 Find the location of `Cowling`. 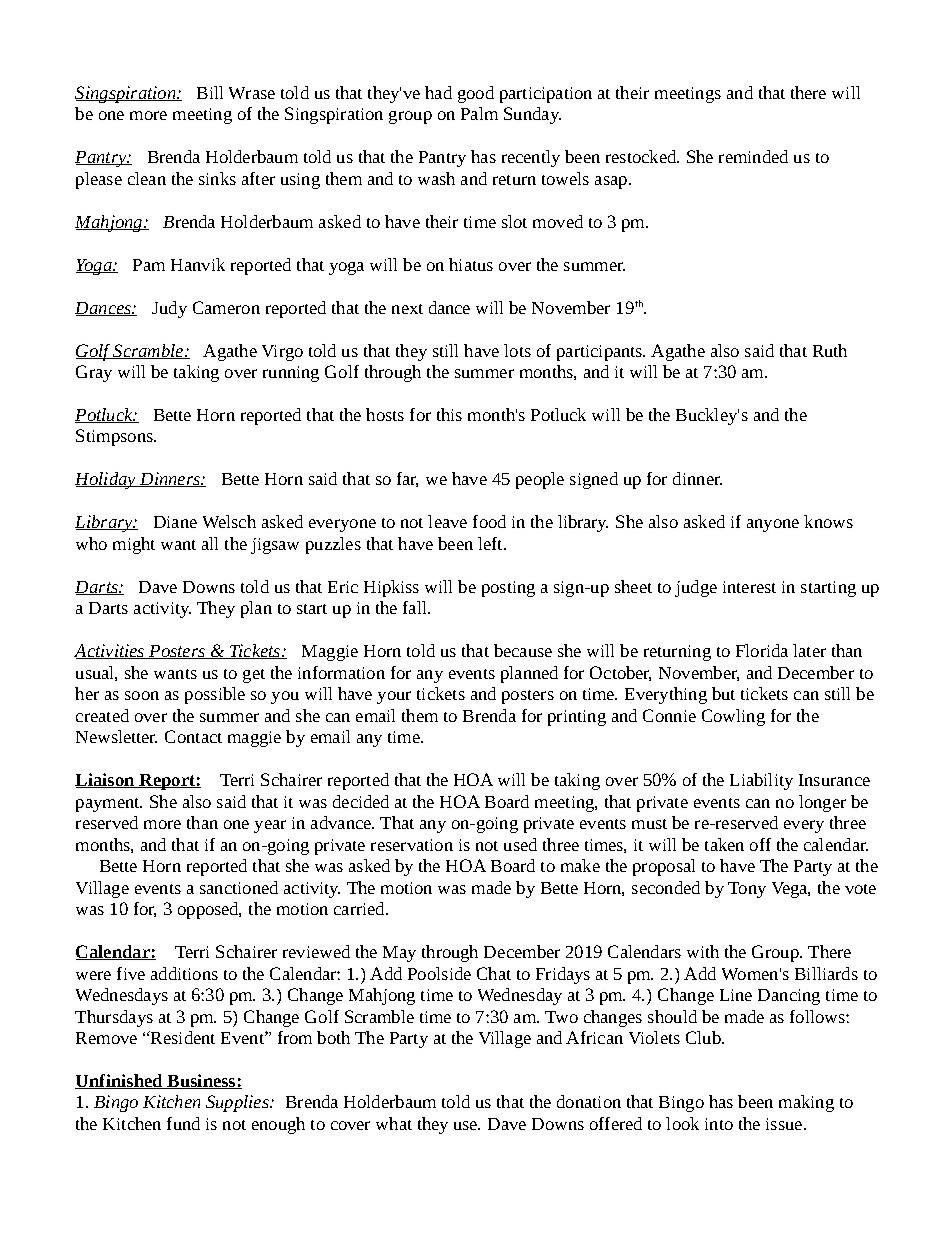

Cowling is located at coordinates (733, 717).
